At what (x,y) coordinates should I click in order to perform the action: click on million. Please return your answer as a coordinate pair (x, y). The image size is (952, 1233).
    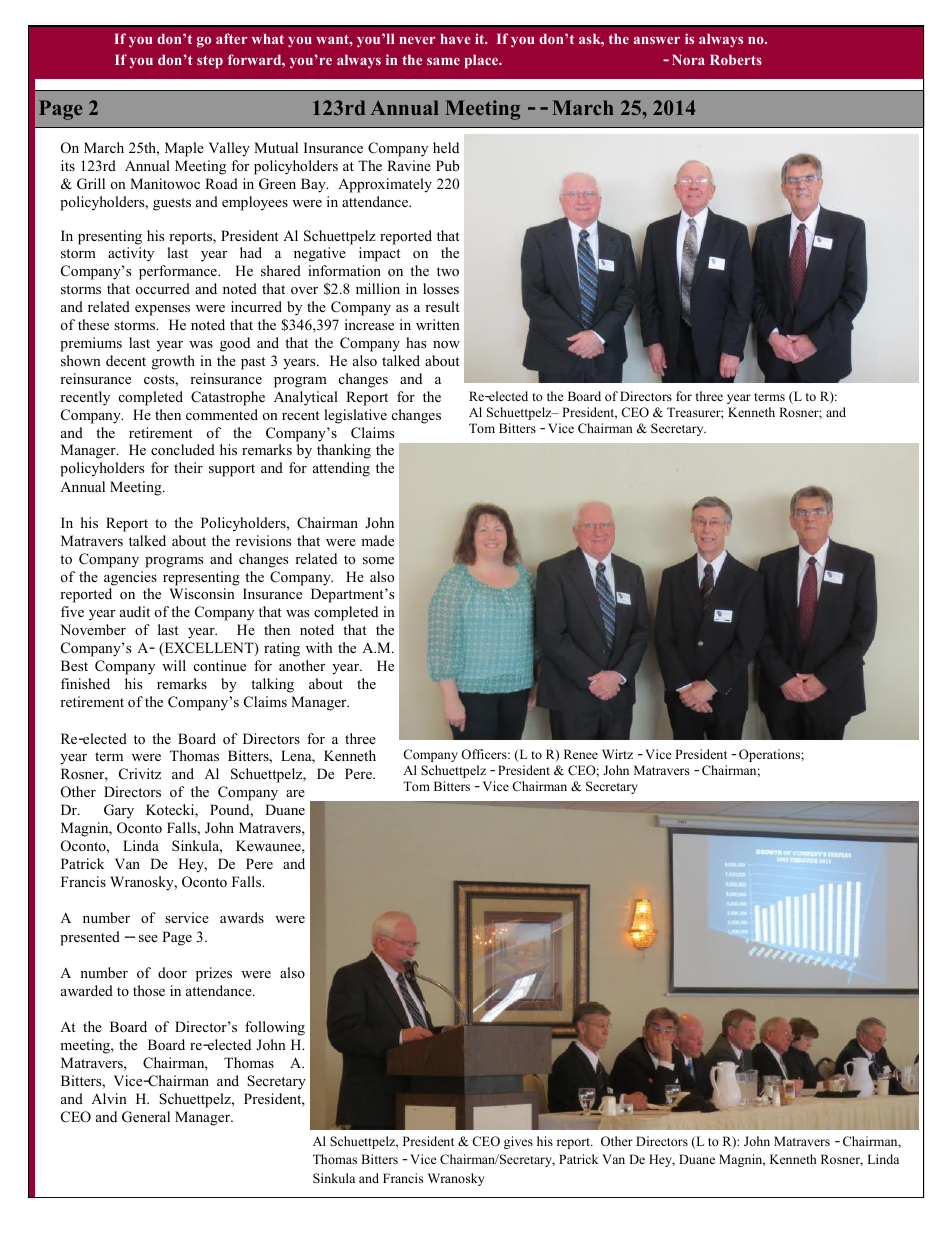
    Looking at the image, I should click on (378, 288).
